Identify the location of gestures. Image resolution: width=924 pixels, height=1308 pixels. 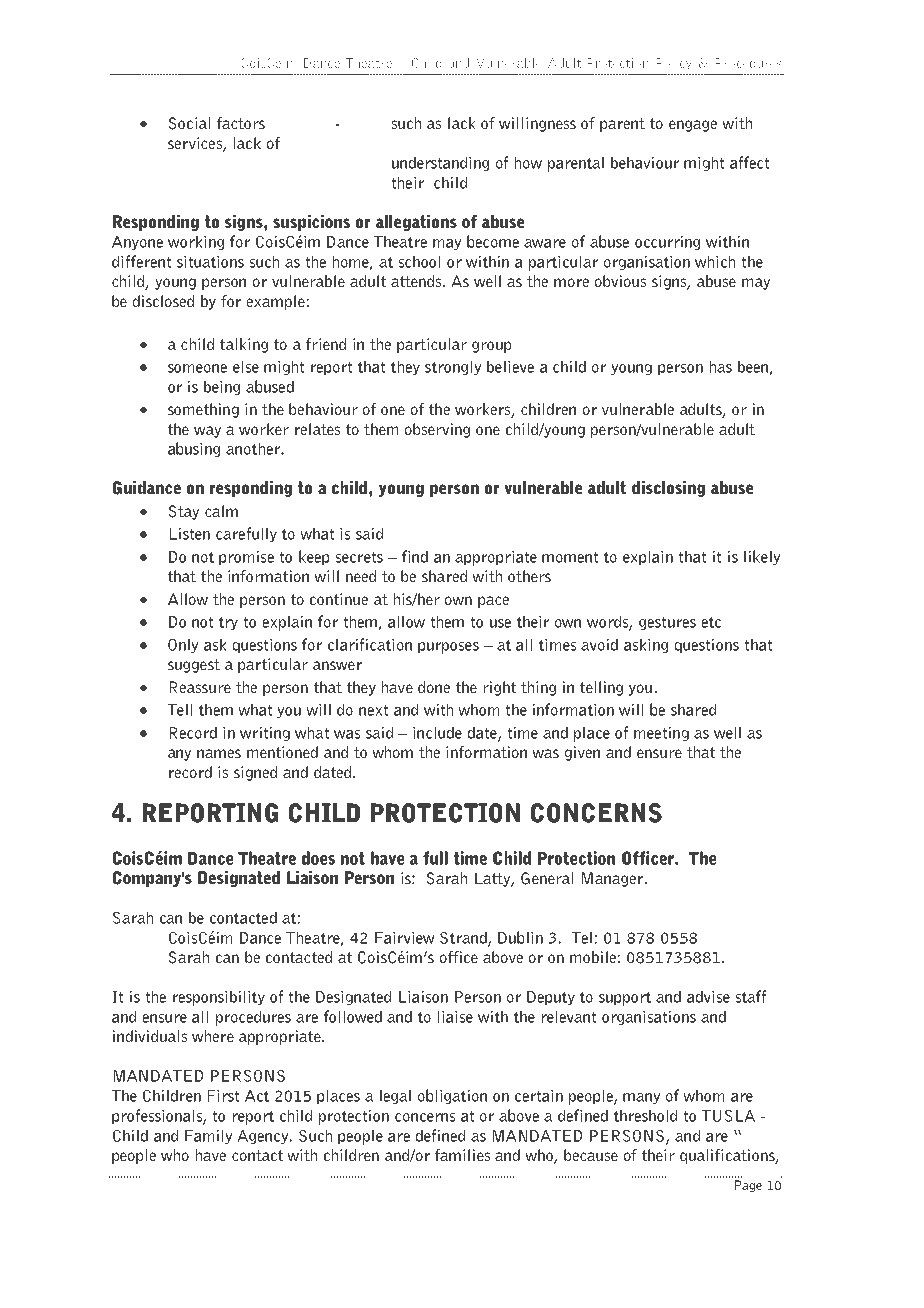
(667, 623).
